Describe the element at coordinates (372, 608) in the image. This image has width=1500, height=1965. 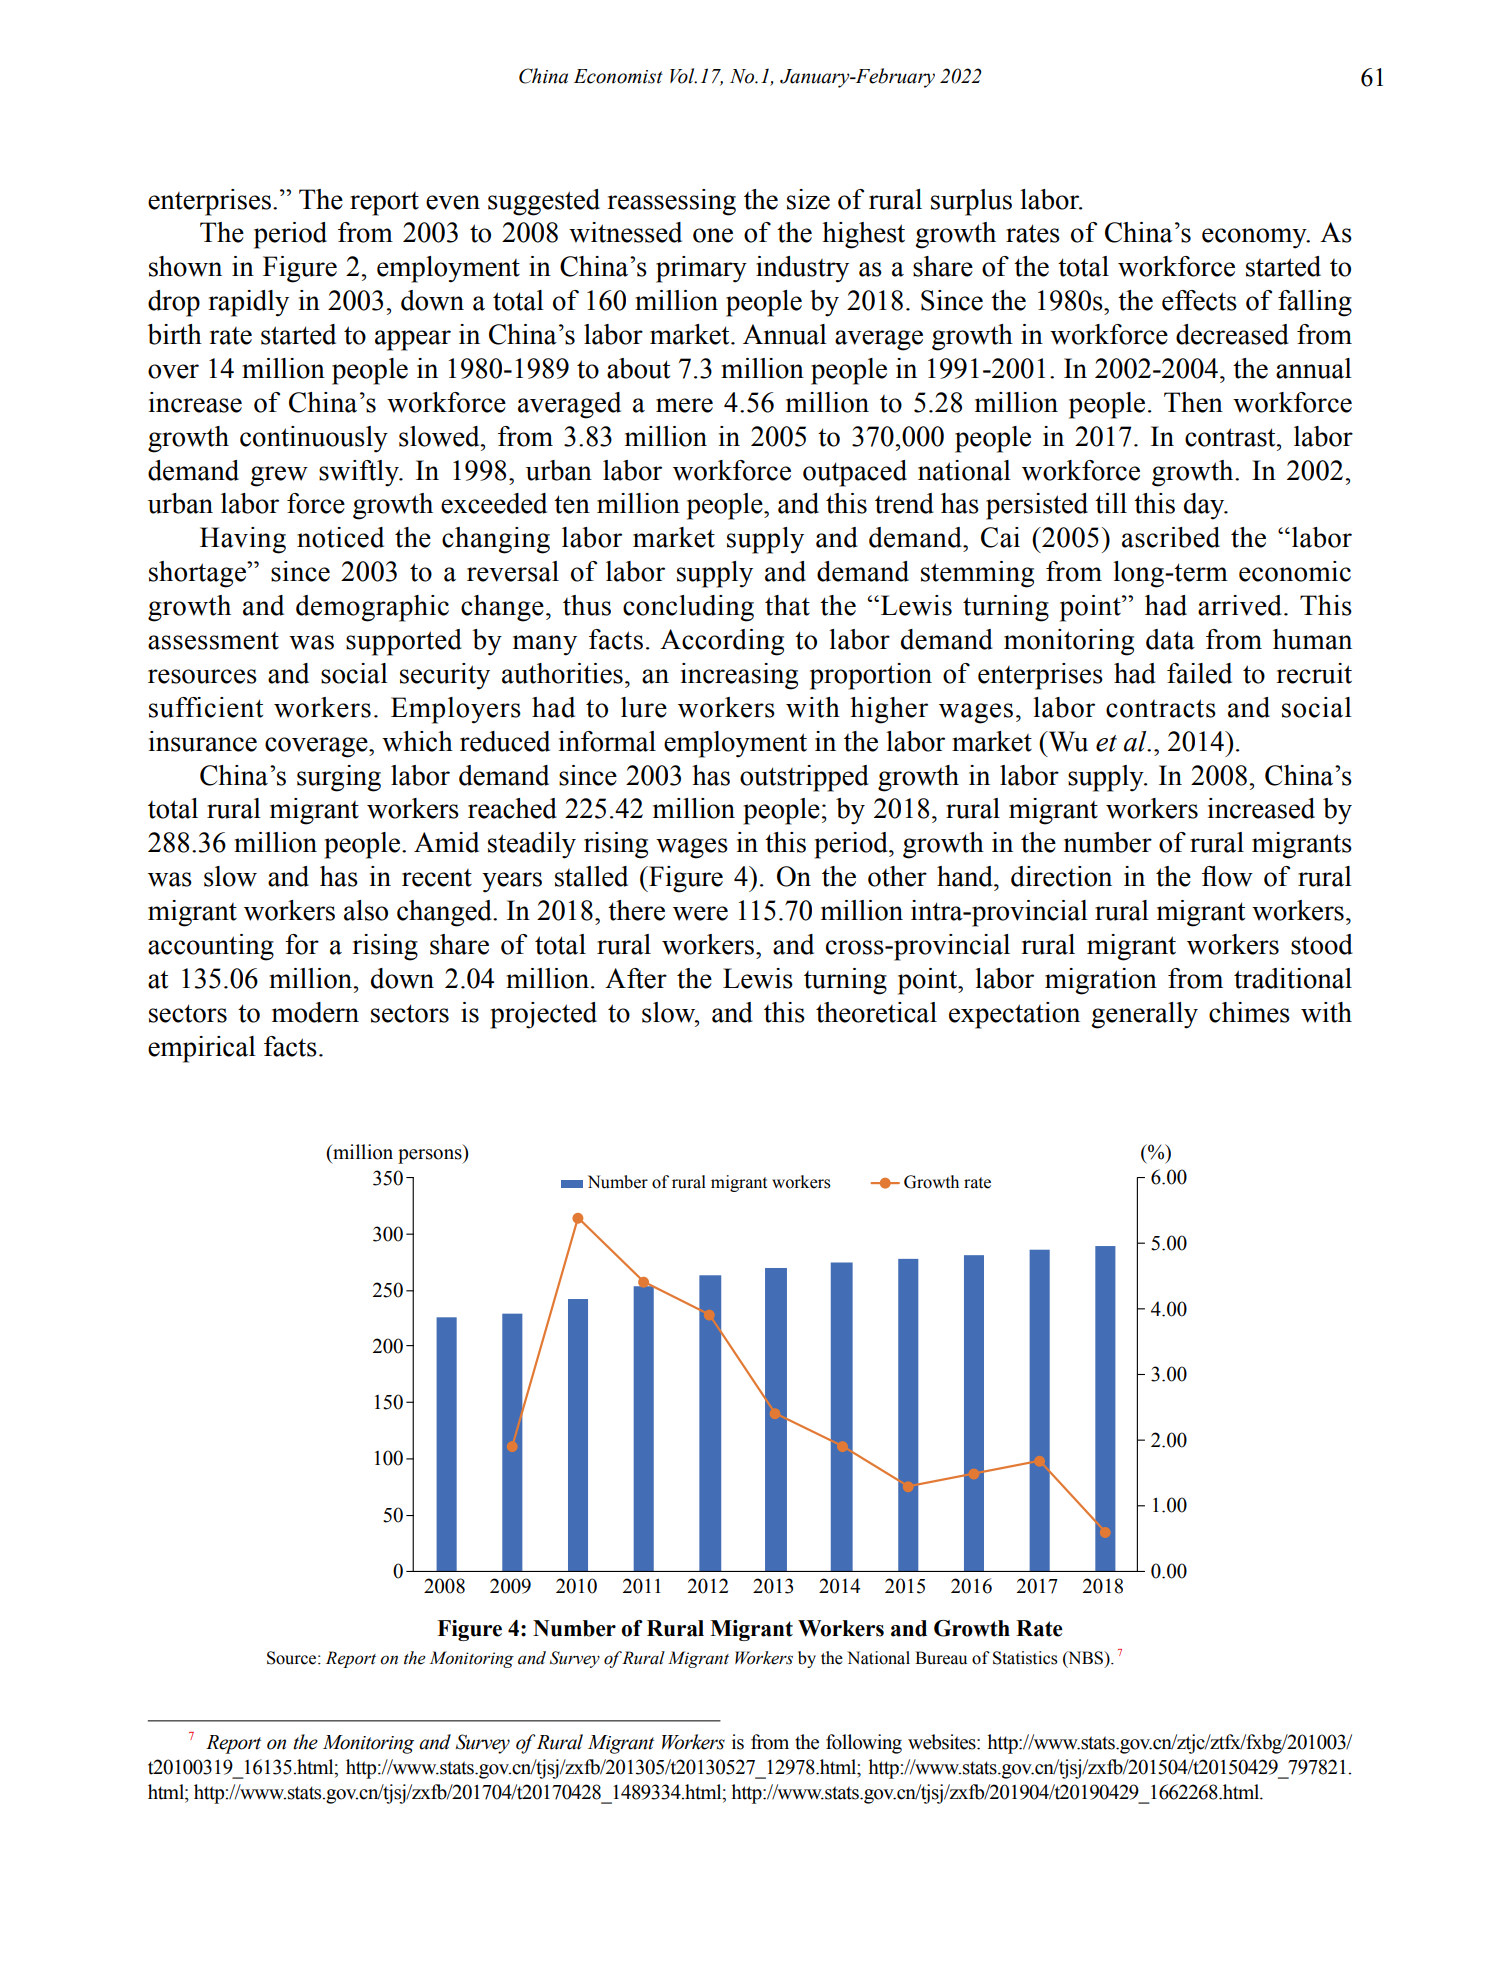
I see `demographic` at that location.
